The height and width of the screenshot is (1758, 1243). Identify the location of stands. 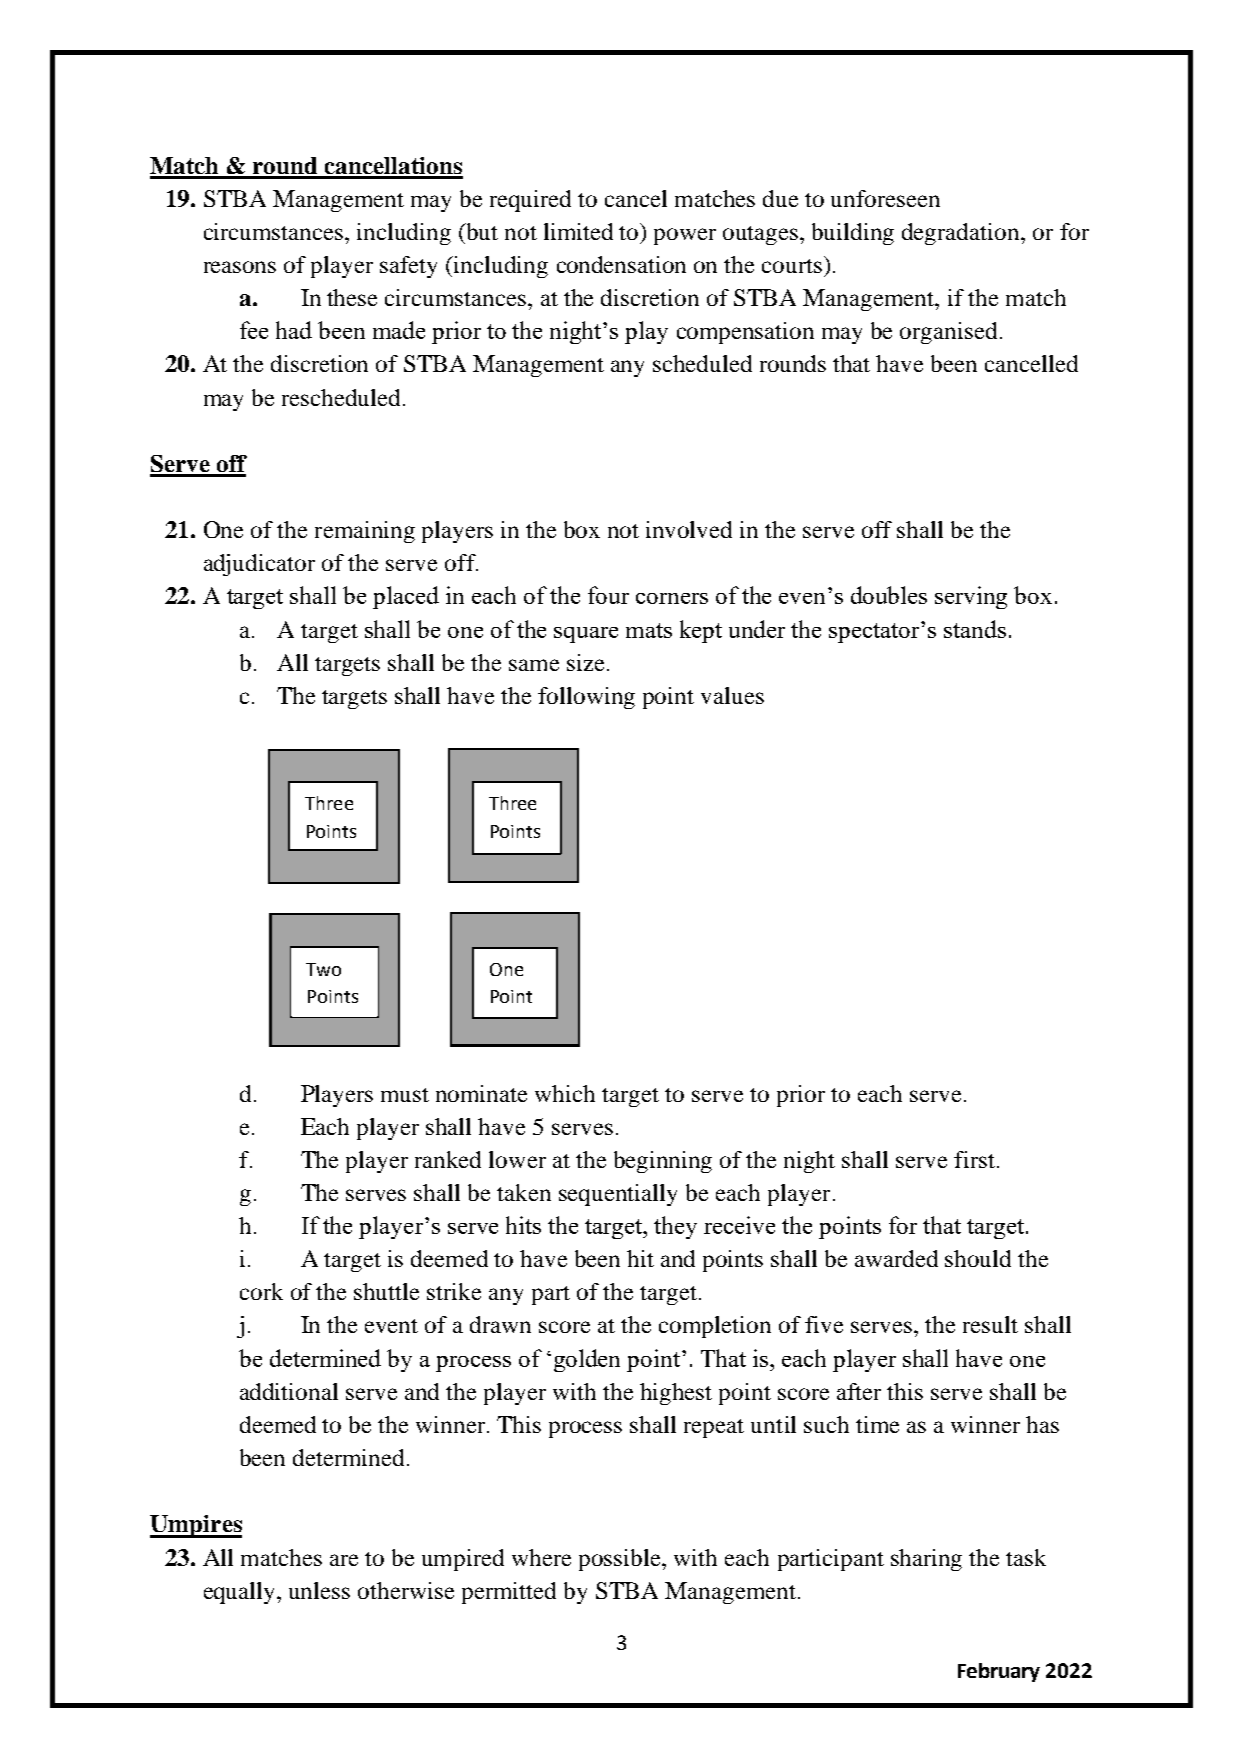
(975, 629).
